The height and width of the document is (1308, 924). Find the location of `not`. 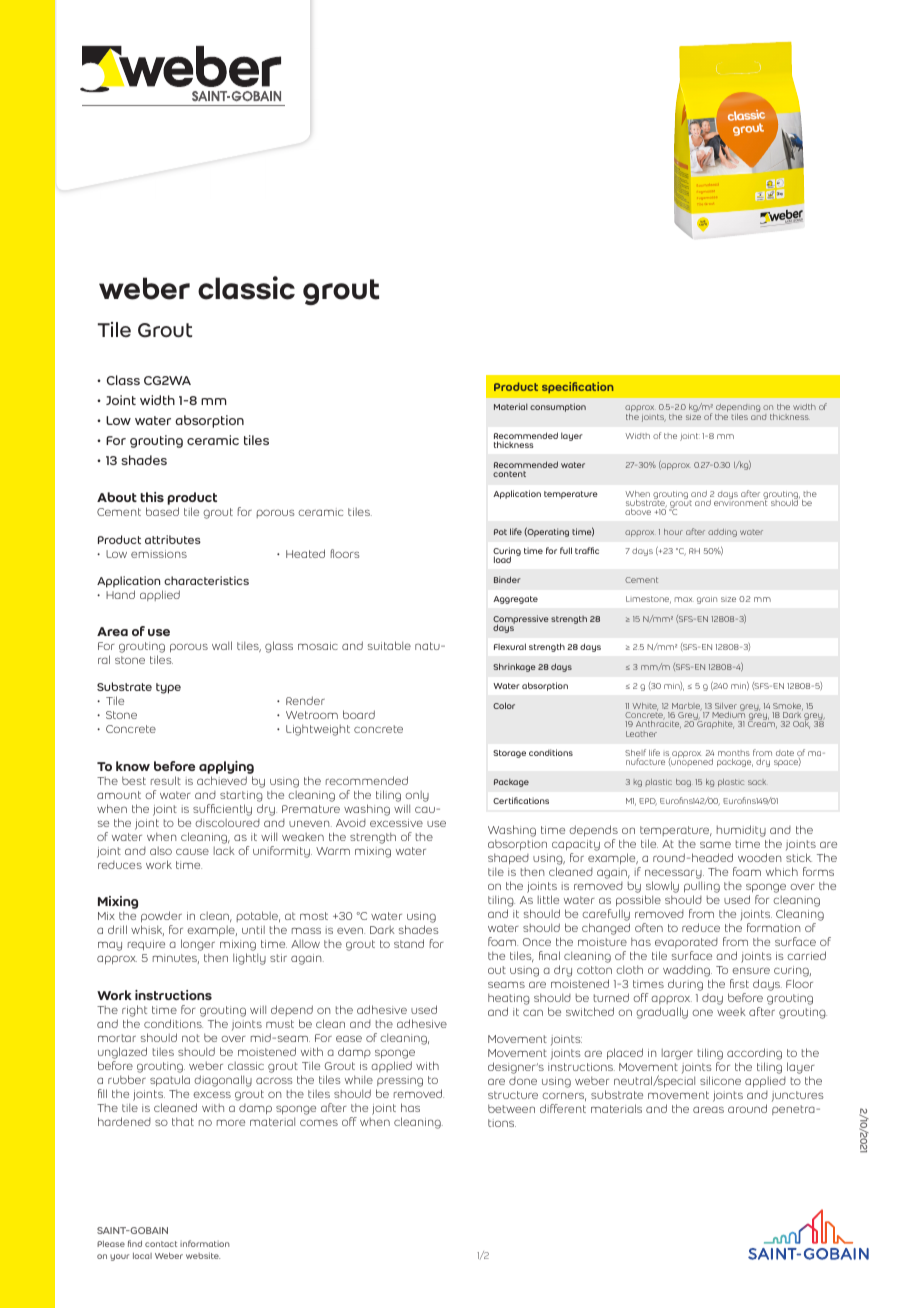

not is located at coordinates (191, 1038).
